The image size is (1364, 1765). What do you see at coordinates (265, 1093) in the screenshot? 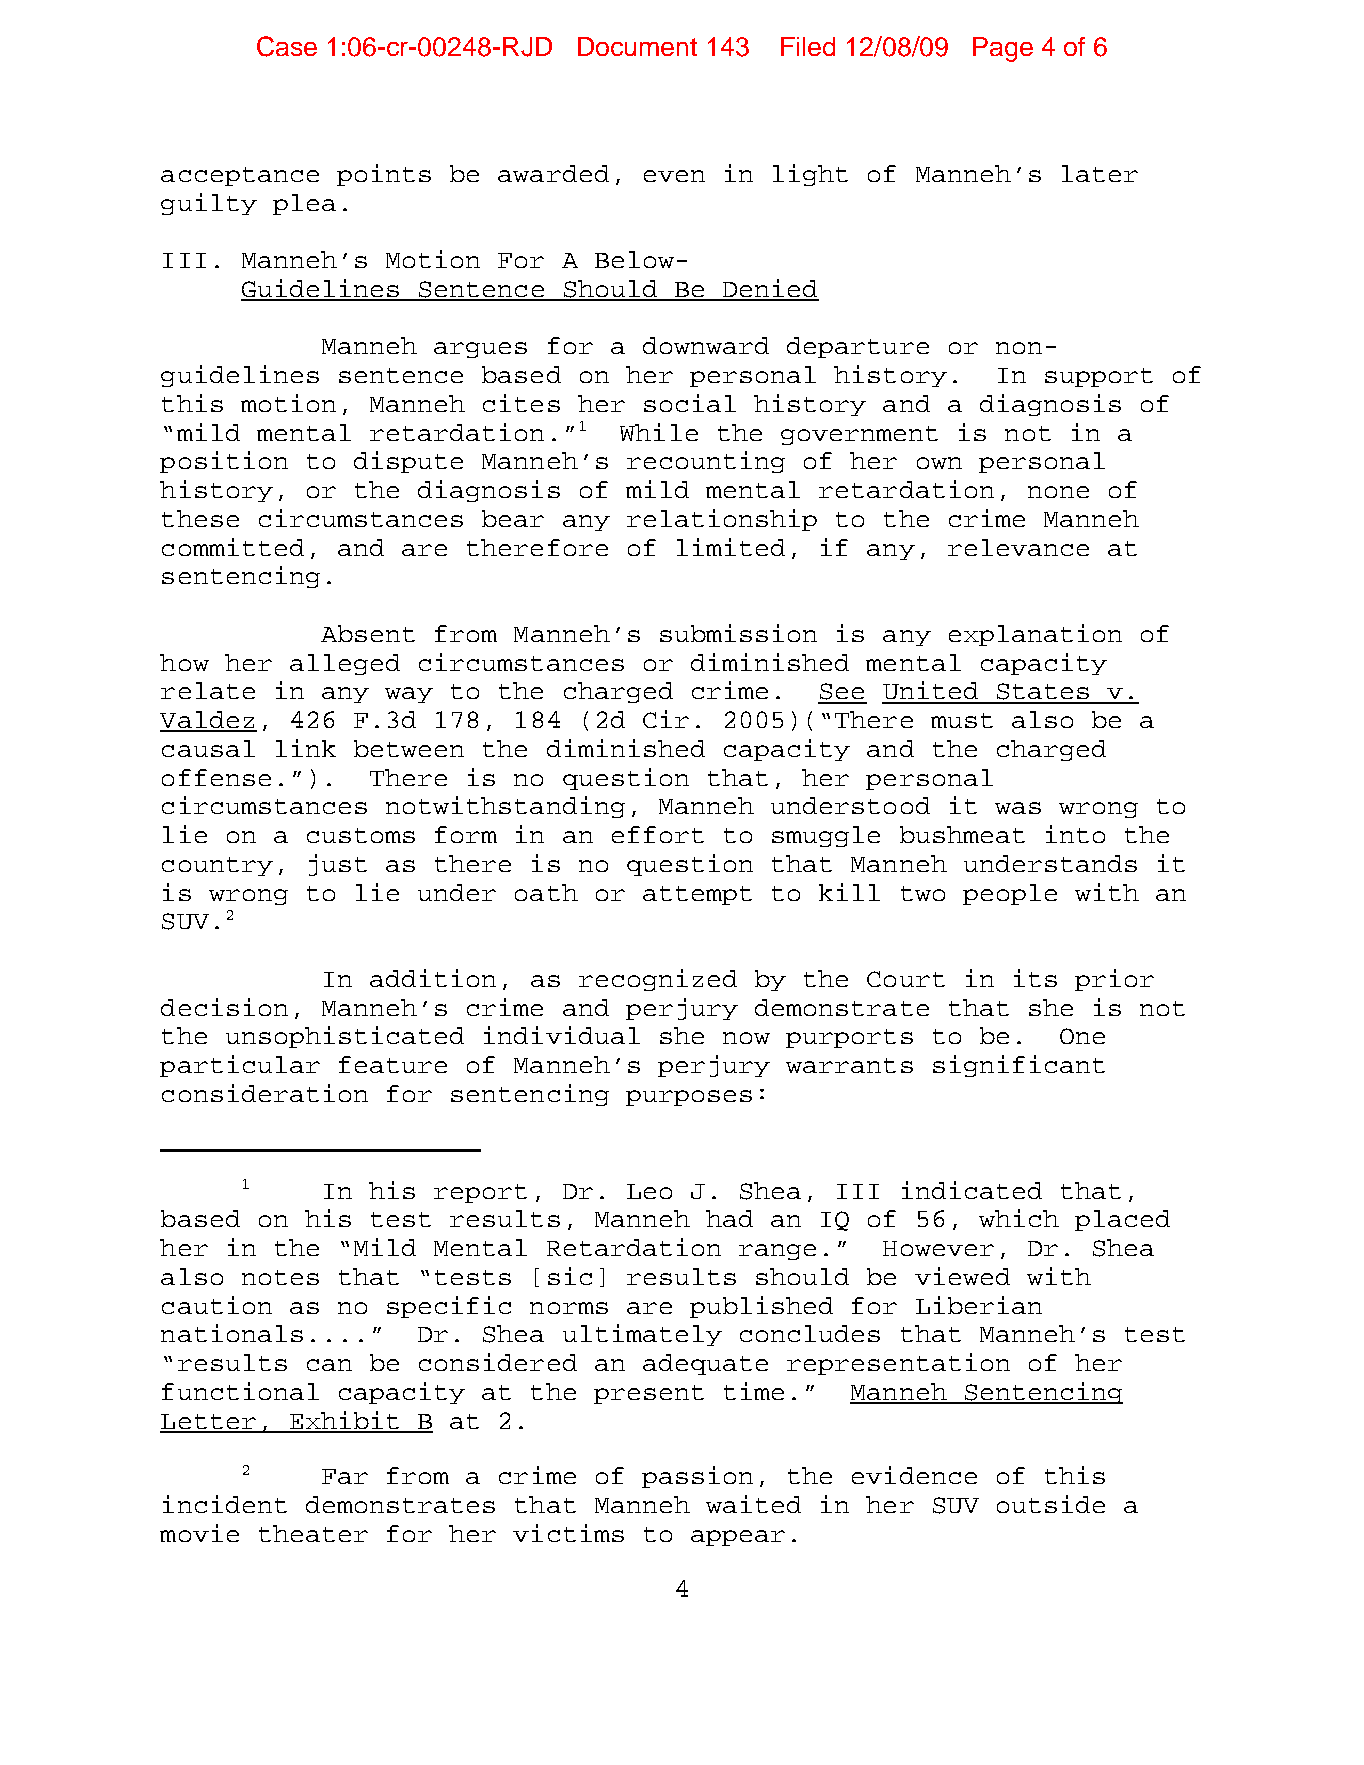
I see `consideration` at bounding box center [265, 1093].
